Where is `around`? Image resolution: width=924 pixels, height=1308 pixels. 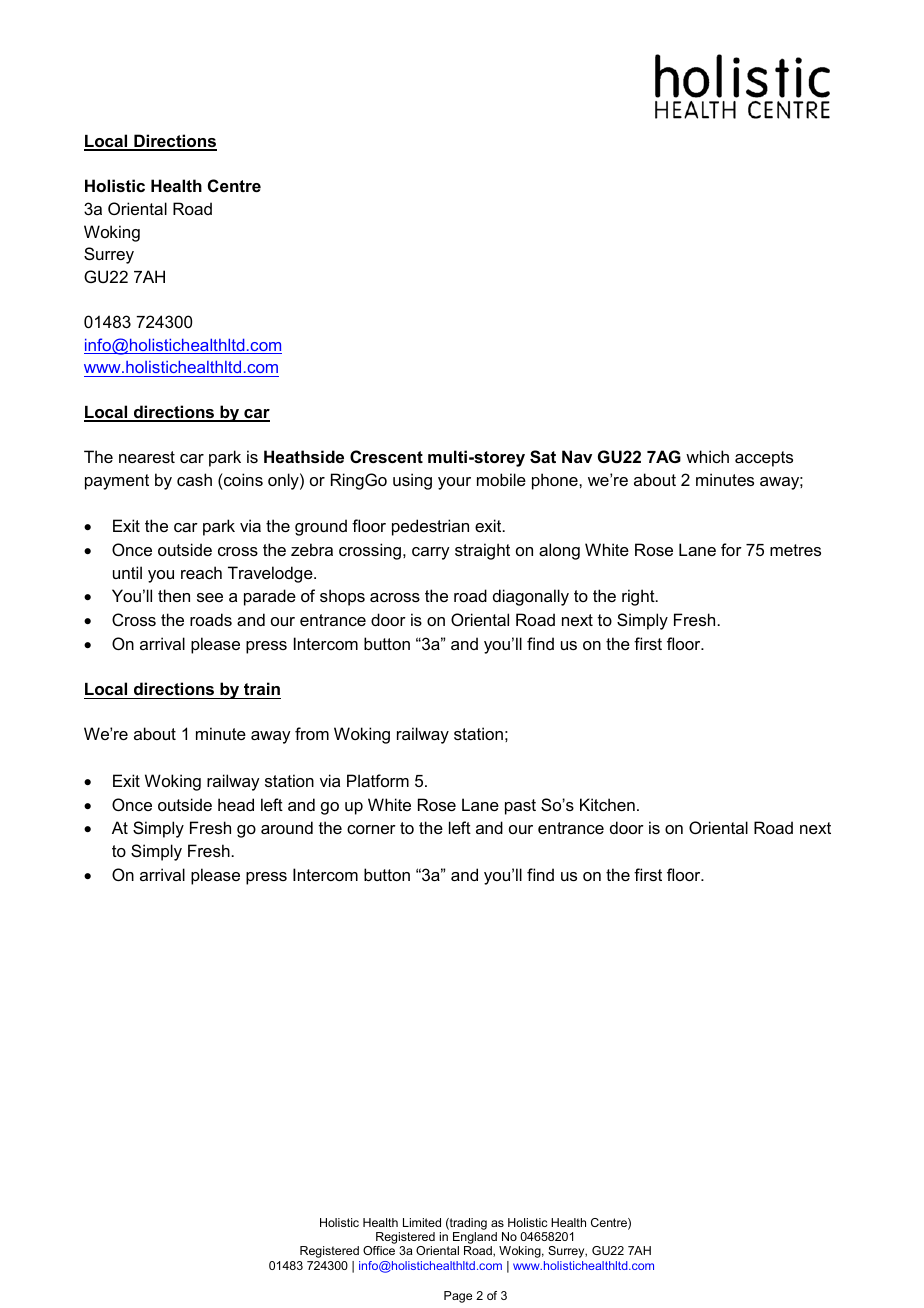
around is located at coordinates (287, 827).
